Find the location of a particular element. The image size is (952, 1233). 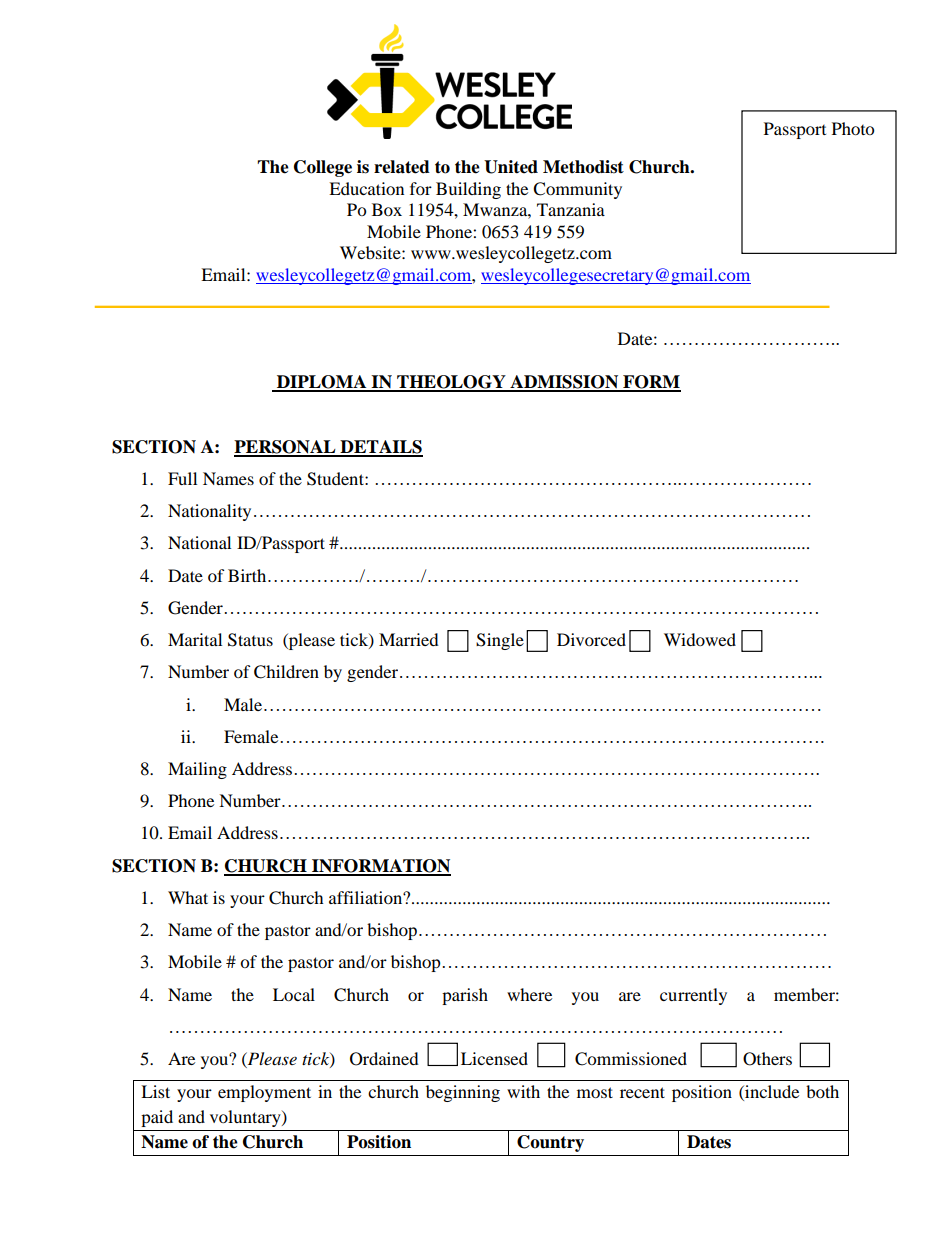

Photo is located at coordinates (853, 128).
